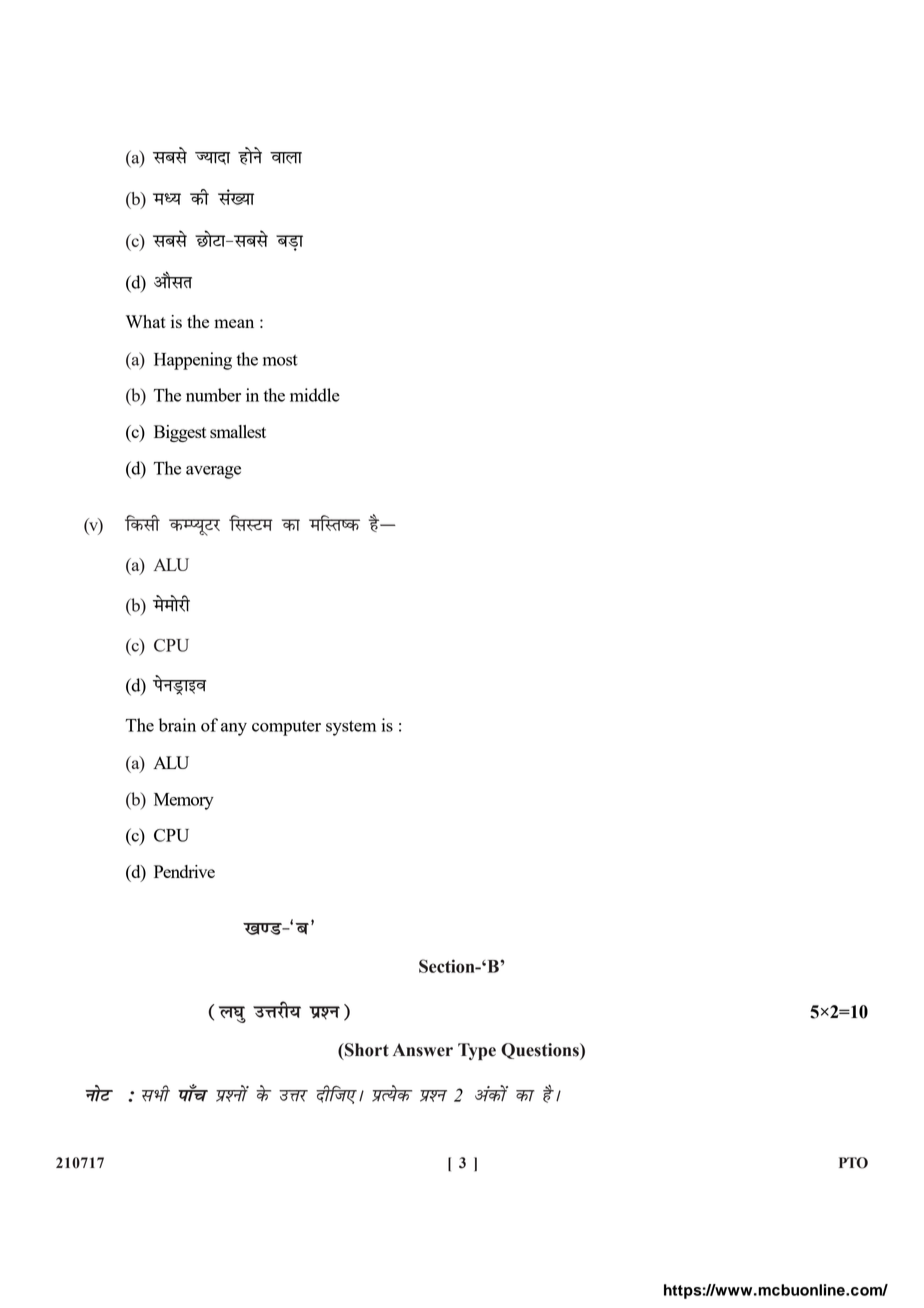 The image size is (924, 1308). Describe the element at coordinates (234, 729) in the document. I see `any` at that location.
